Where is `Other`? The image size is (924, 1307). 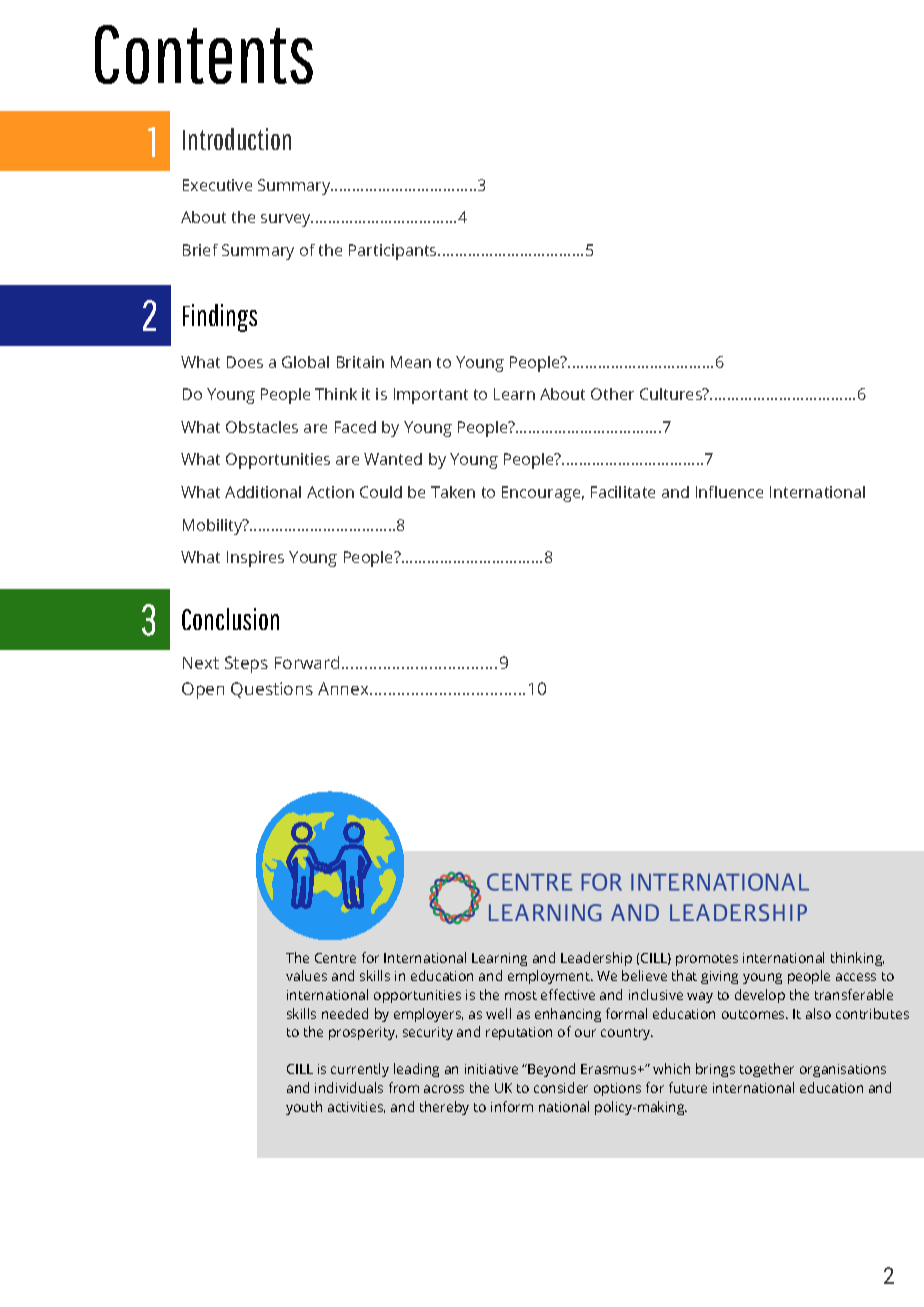 Other is located at coordinates (612, 394).
